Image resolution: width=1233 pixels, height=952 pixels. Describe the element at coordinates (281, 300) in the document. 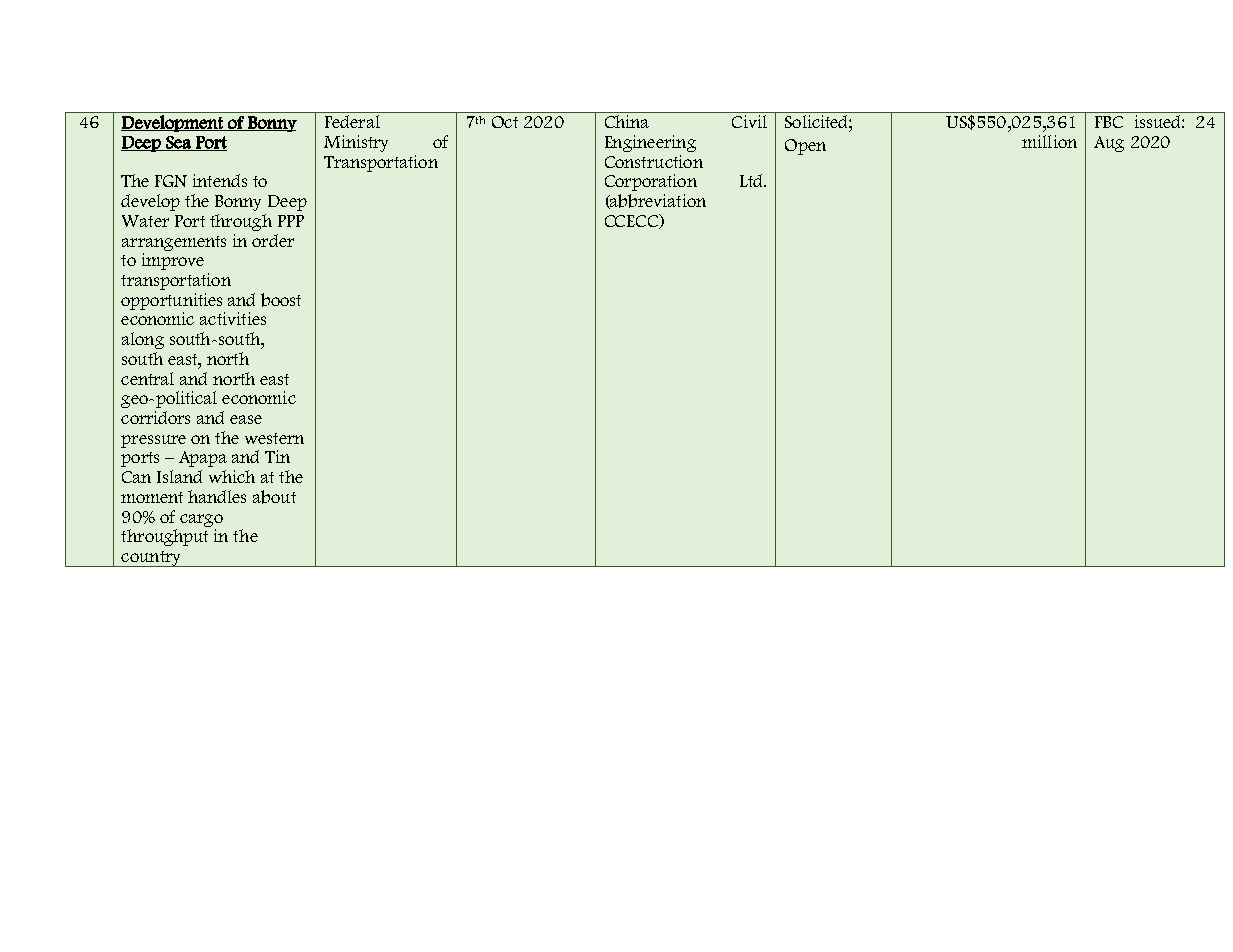

I see `boost` at that location.
